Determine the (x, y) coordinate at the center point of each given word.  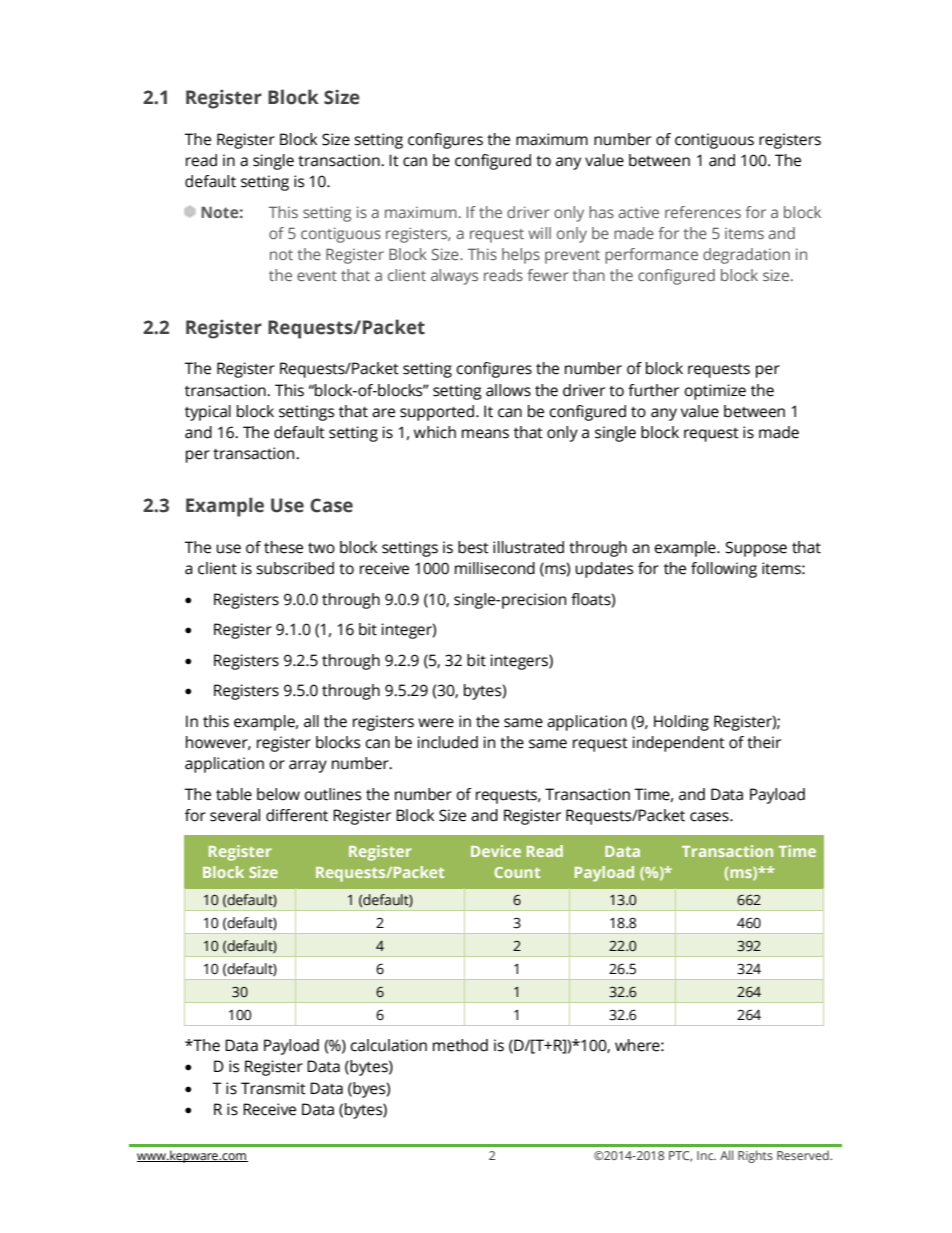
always (454, 277)
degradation (746, 256)
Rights (755, 1156)
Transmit (273, 1088)
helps (521, 256)
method (460, 1045)
